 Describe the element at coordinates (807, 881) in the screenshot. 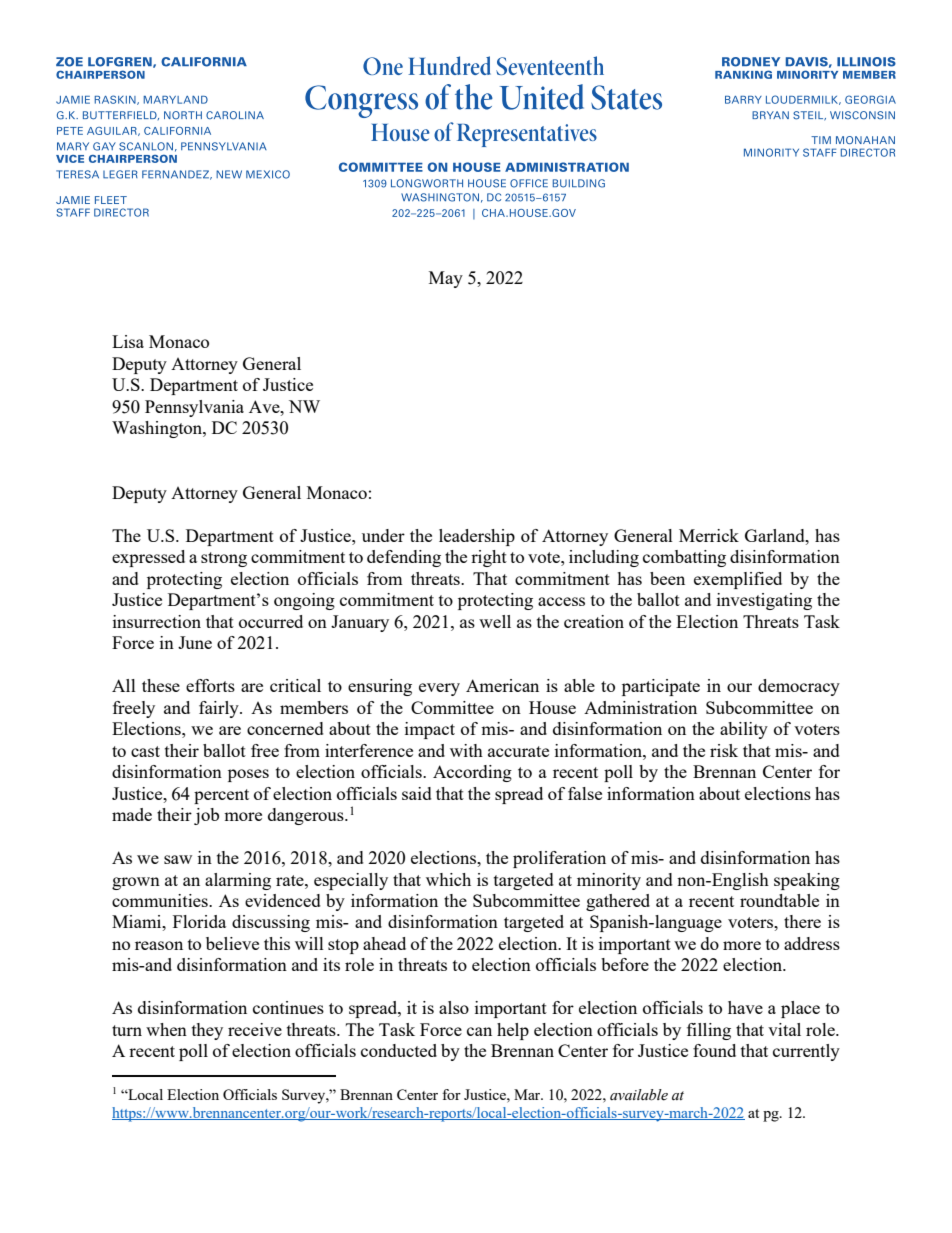

I see `speaking` at that location.
